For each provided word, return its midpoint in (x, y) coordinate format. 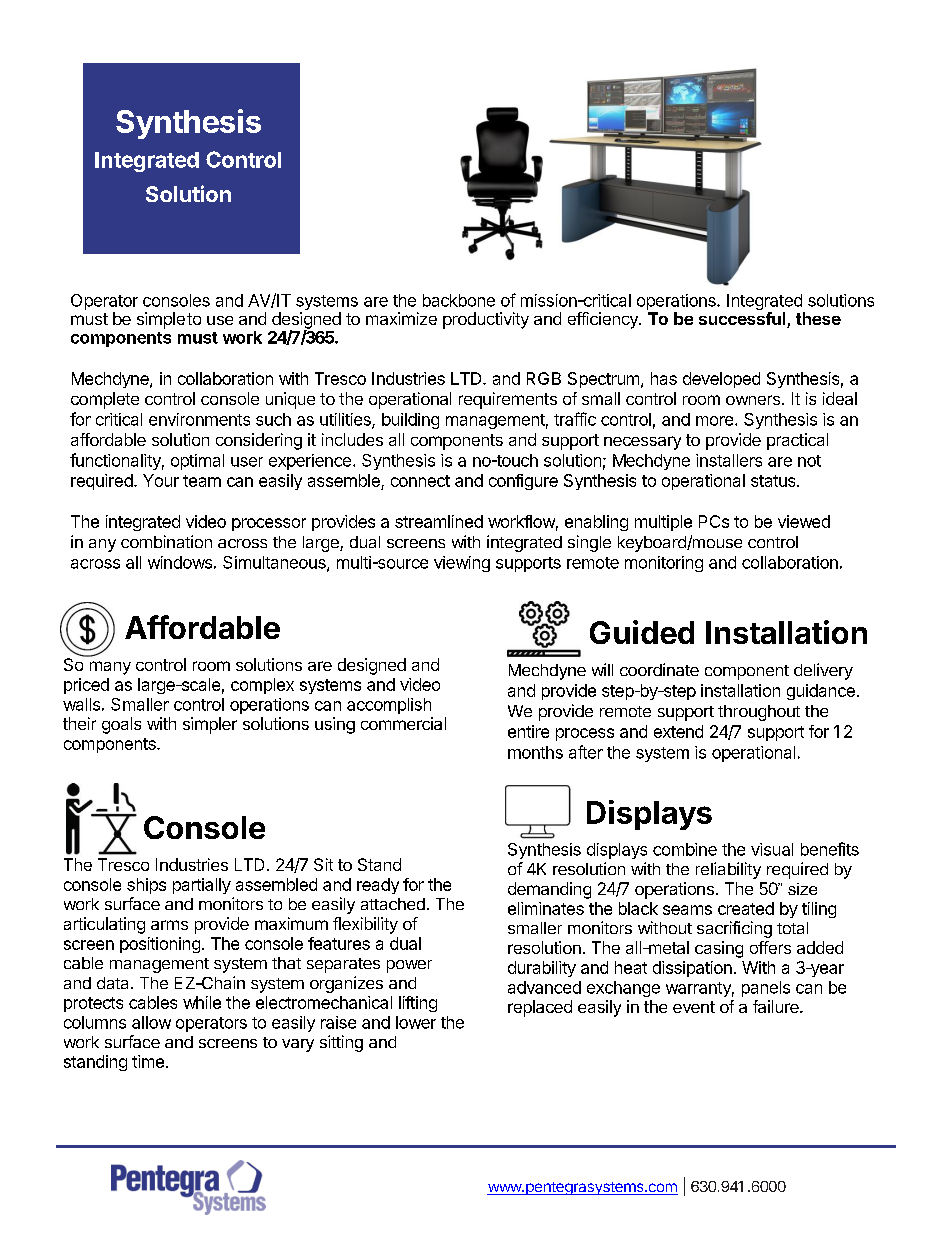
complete (105, 400)
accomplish (389, 706)
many (110, 668)
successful (743, 320)
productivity (486, 320)
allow (151, 1022)
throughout (759, 713)
